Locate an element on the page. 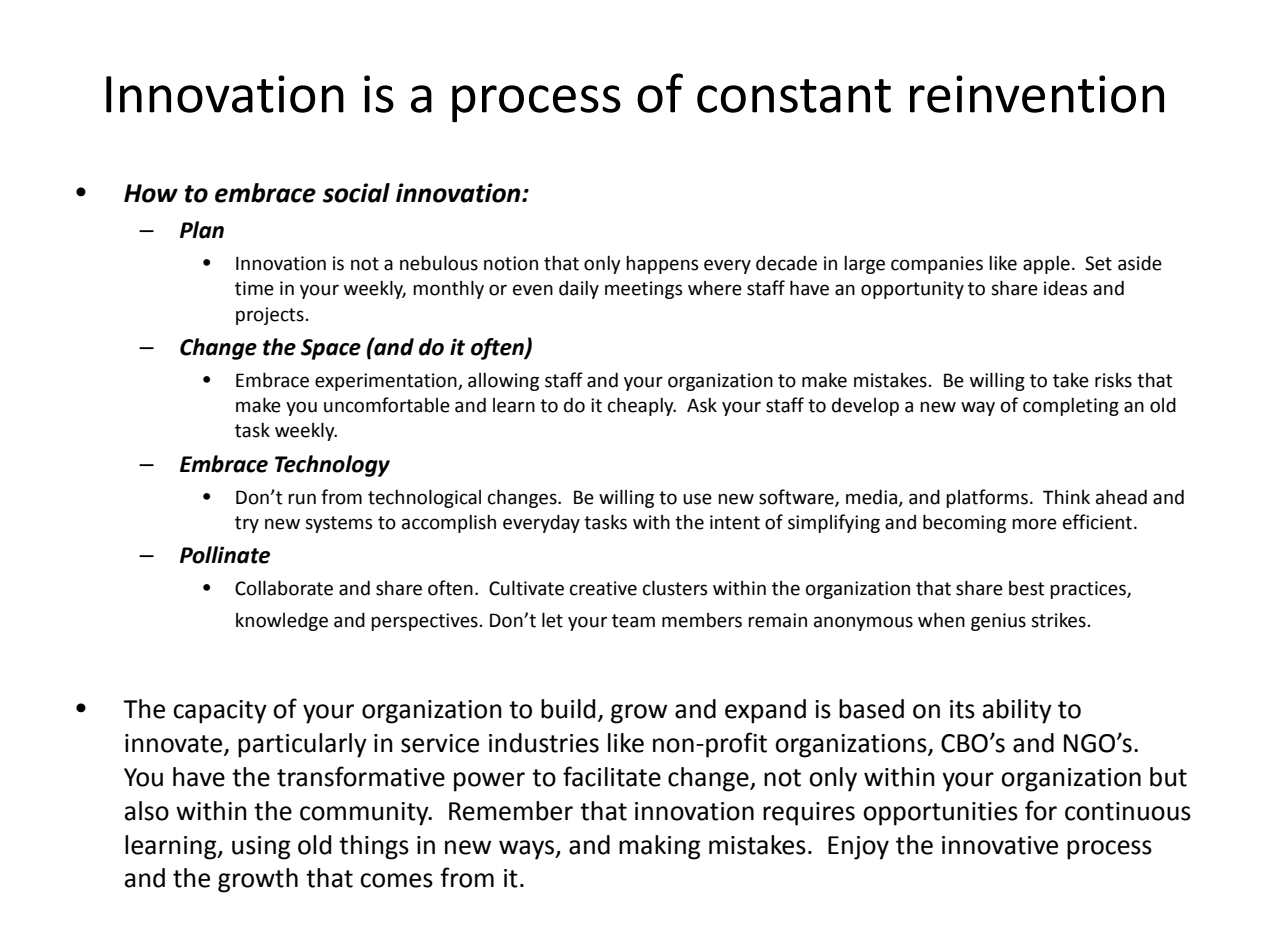  Think is located at coordinates (1066, 497).
